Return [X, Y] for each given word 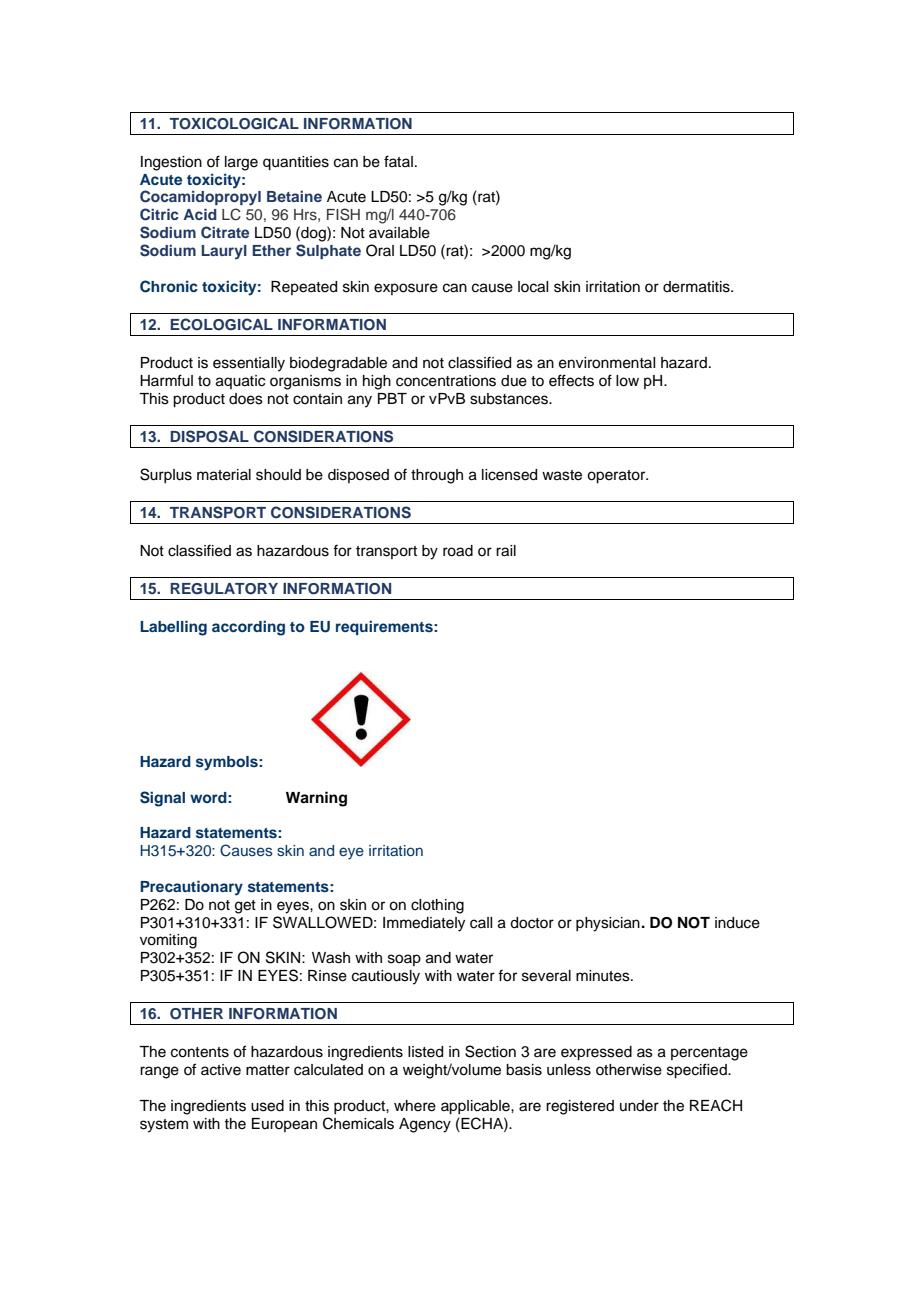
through [437, 476]
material [224, 475]
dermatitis [697, 287]
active [221, 1070]
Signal [162, 799]
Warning [316, 799]
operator [617, 477]
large [241, 163]
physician [608, 924]
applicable [476, 1107]
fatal [398, 161]
